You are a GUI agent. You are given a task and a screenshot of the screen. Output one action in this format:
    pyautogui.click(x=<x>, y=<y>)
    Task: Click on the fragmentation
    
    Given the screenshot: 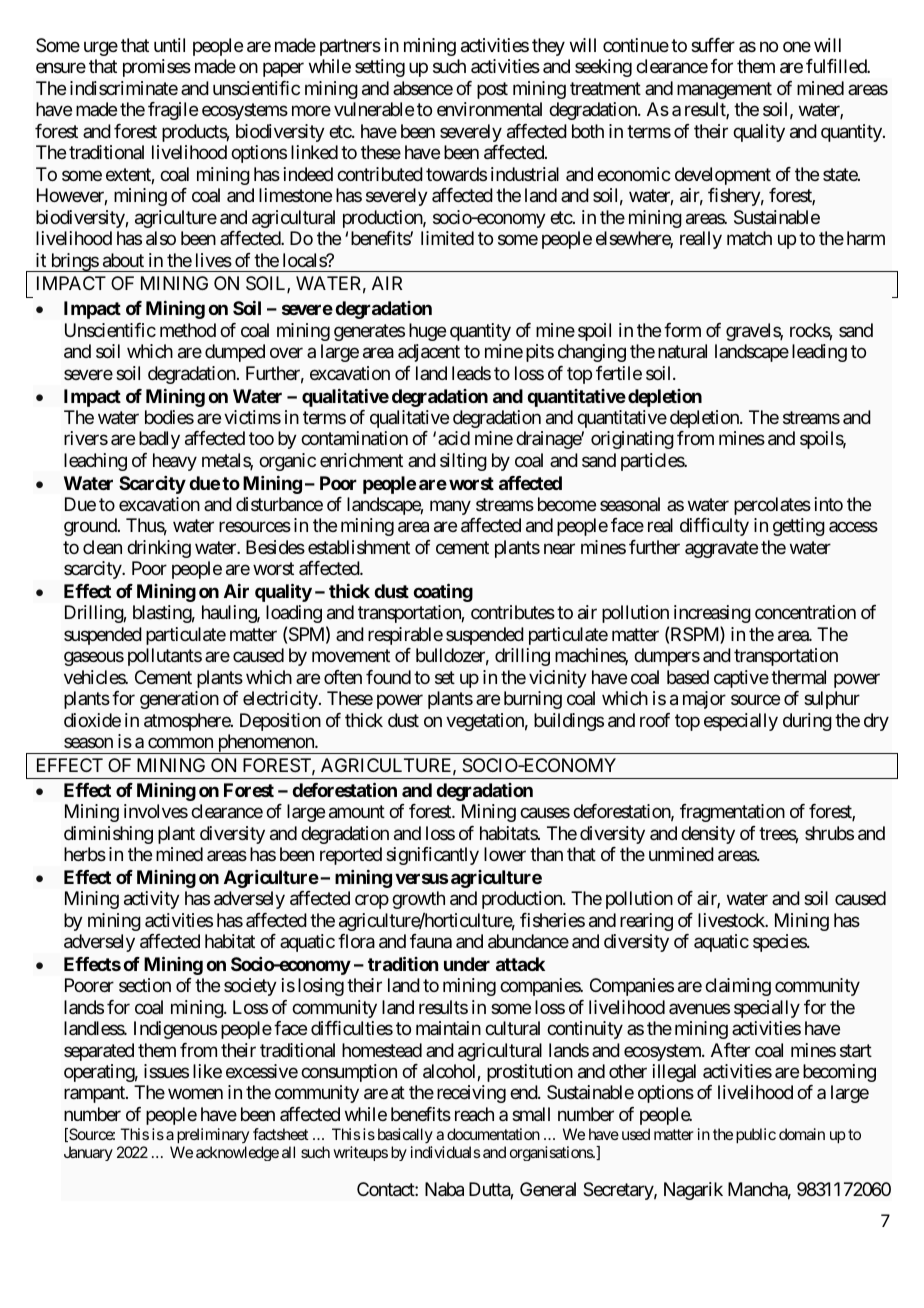 What is the action you would take?
    pyautogui.click(x=732, y=813)
